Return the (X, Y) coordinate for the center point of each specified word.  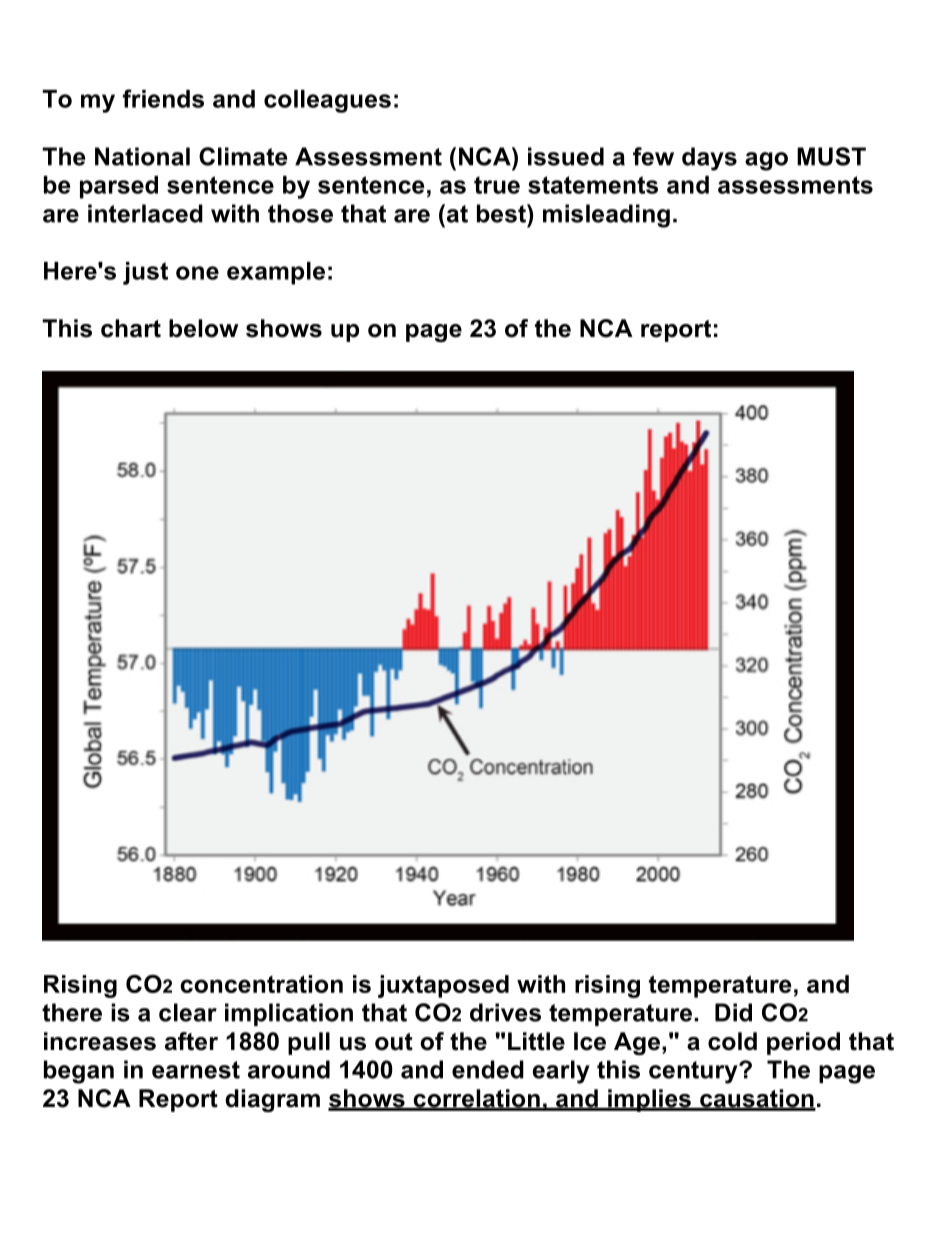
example (276, 273)
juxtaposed (443, 986)
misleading (606, 216)
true (497, 185)
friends (163, 98)
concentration (261, 984)
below (204, 328)
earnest (196, 1070)
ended (488, 1069)
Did (733, 1012)
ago (766, 161)
